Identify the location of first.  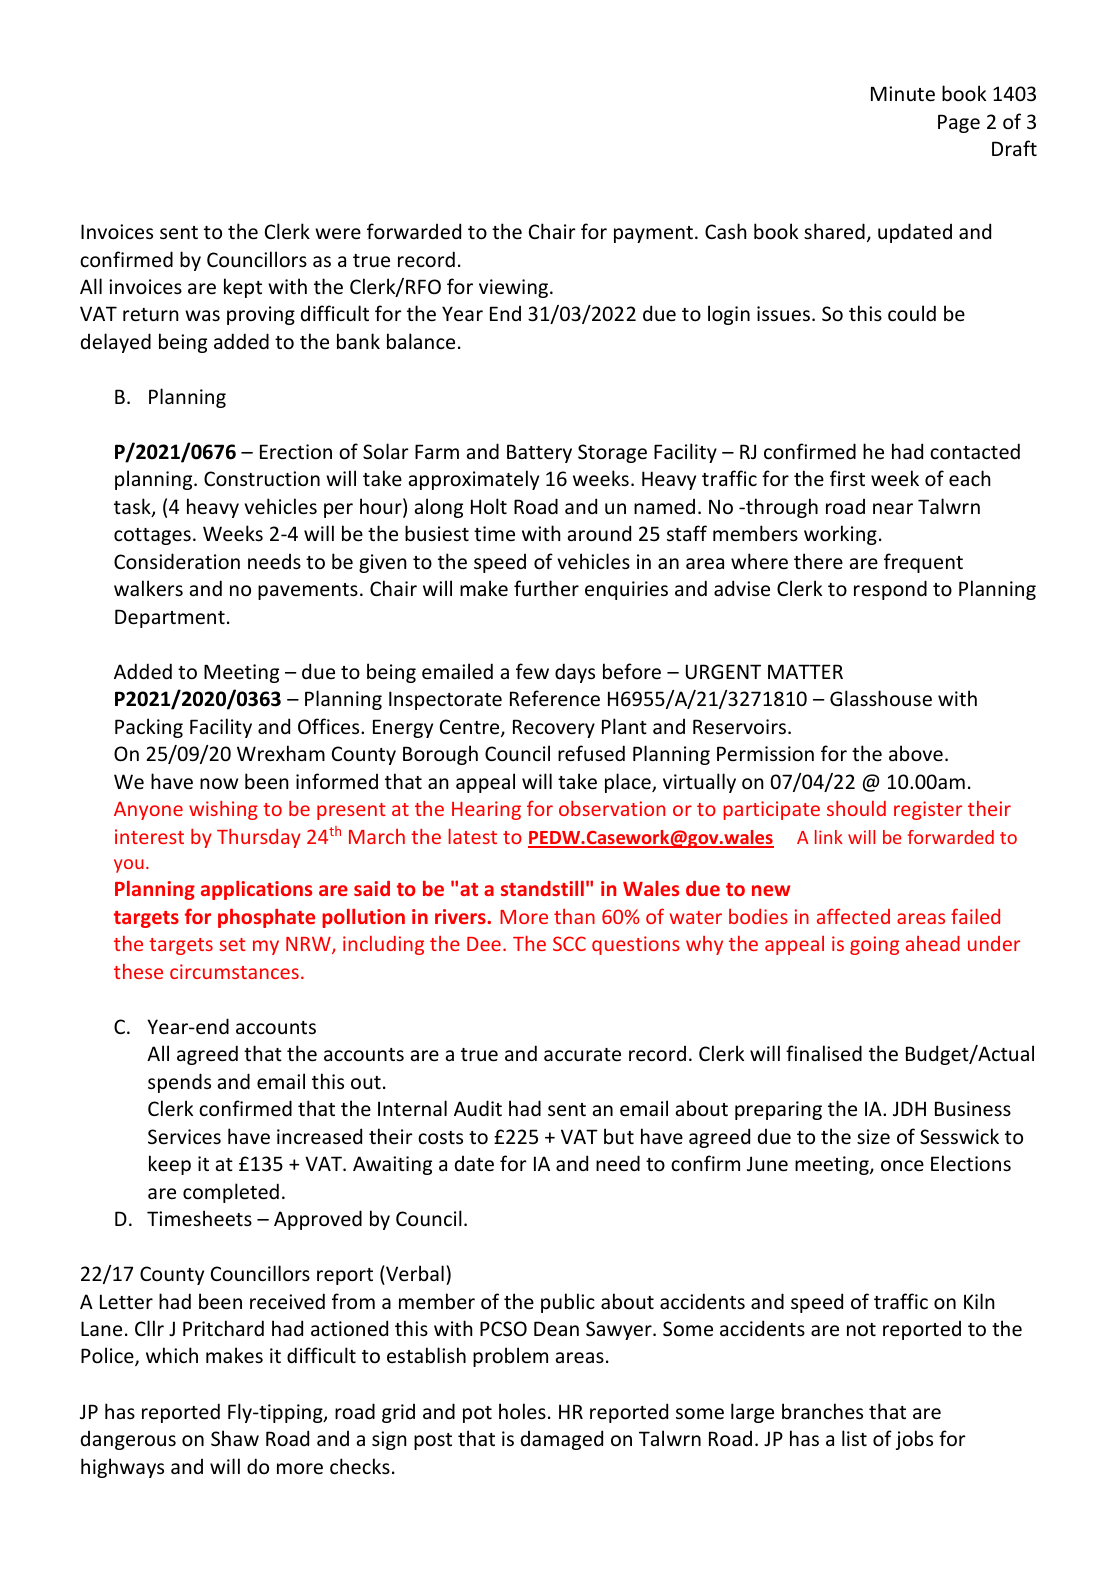
(847, 478).
